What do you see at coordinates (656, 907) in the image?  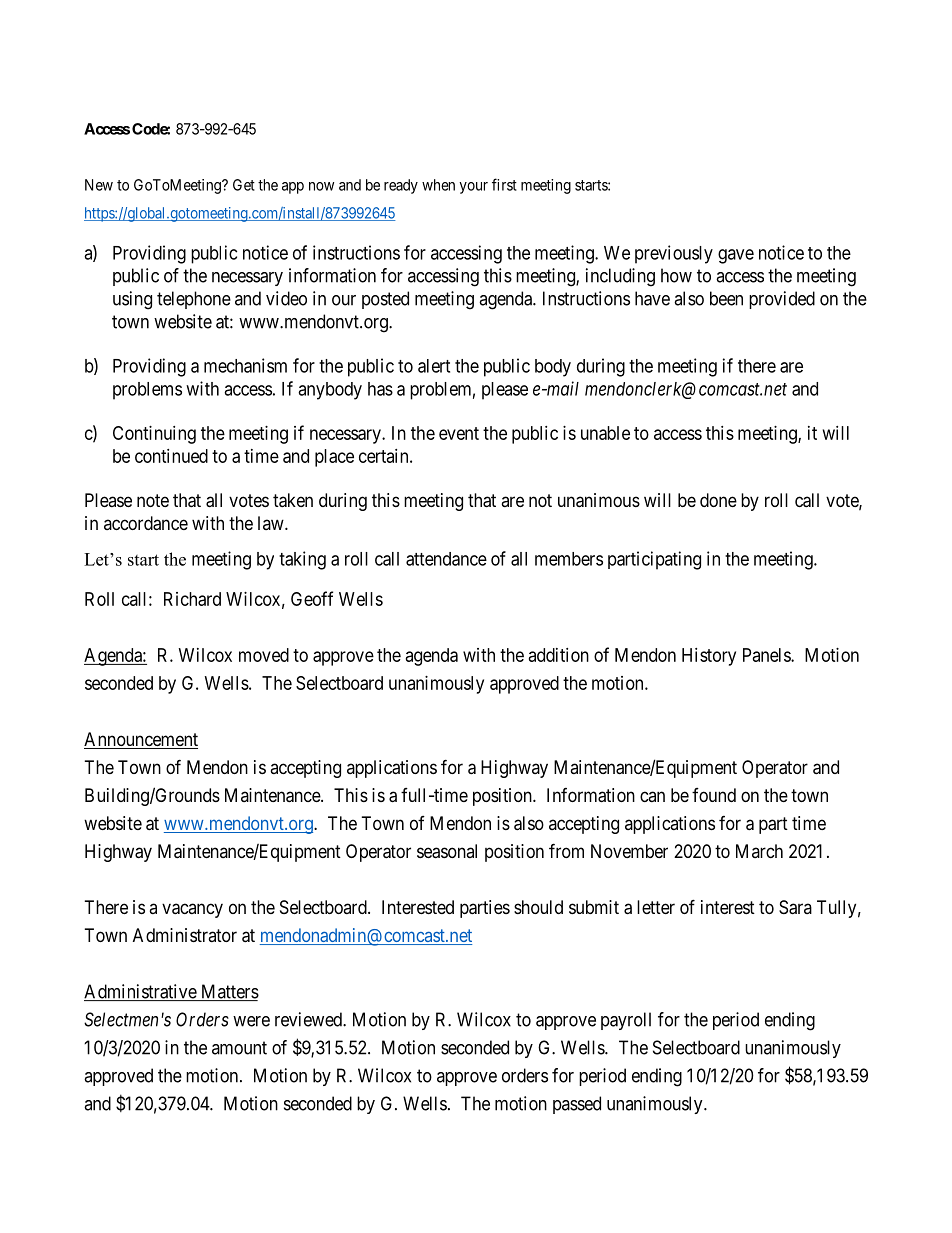 I see `letter` at bounding box center [656, 907].
